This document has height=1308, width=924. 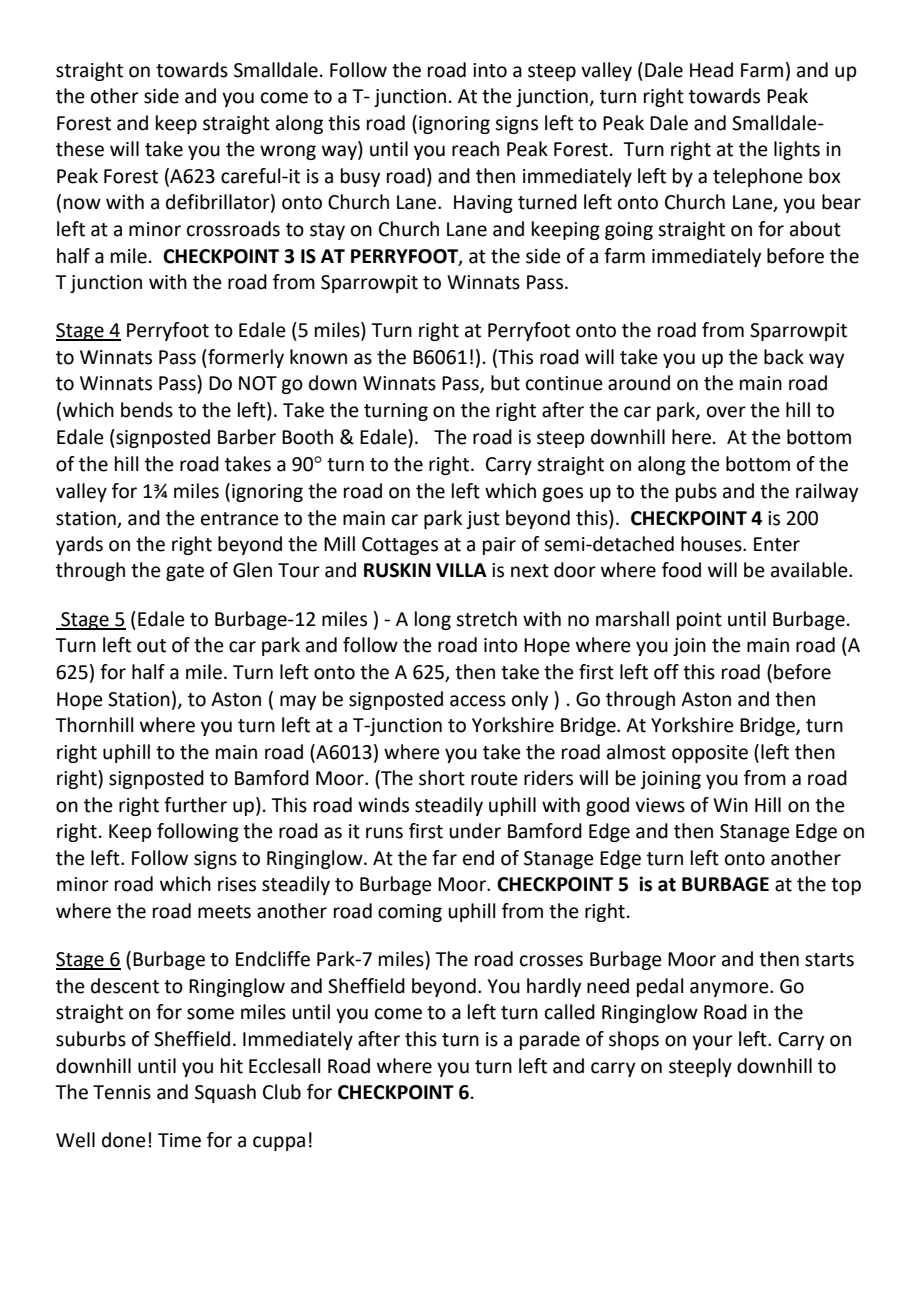 What do you see at coordinates (179, 1140) in the document?
I see `Time` at bounding box center [179, 1140].
